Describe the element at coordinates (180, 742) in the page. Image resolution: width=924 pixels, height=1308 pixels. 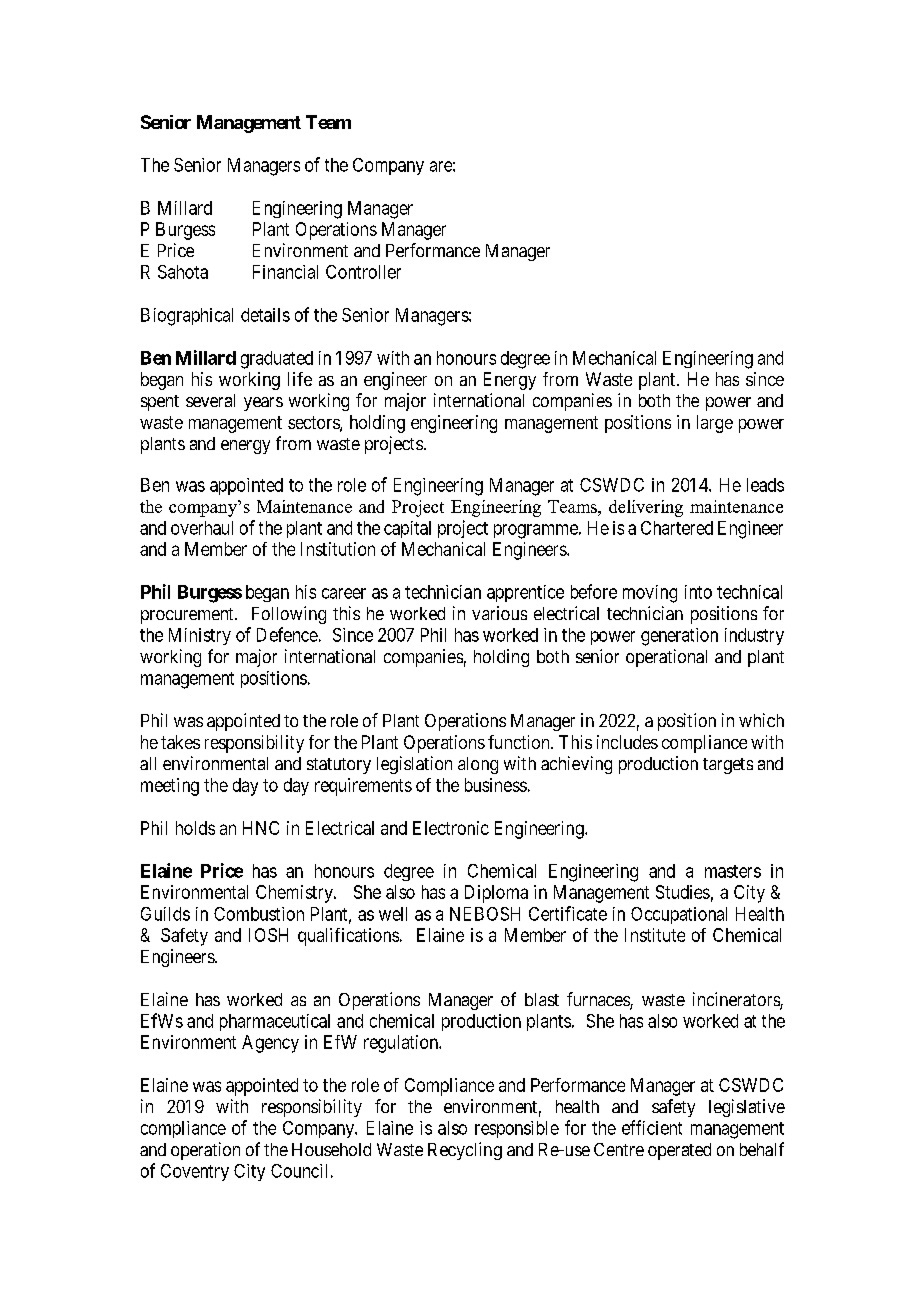
I see `takes` at that location.
